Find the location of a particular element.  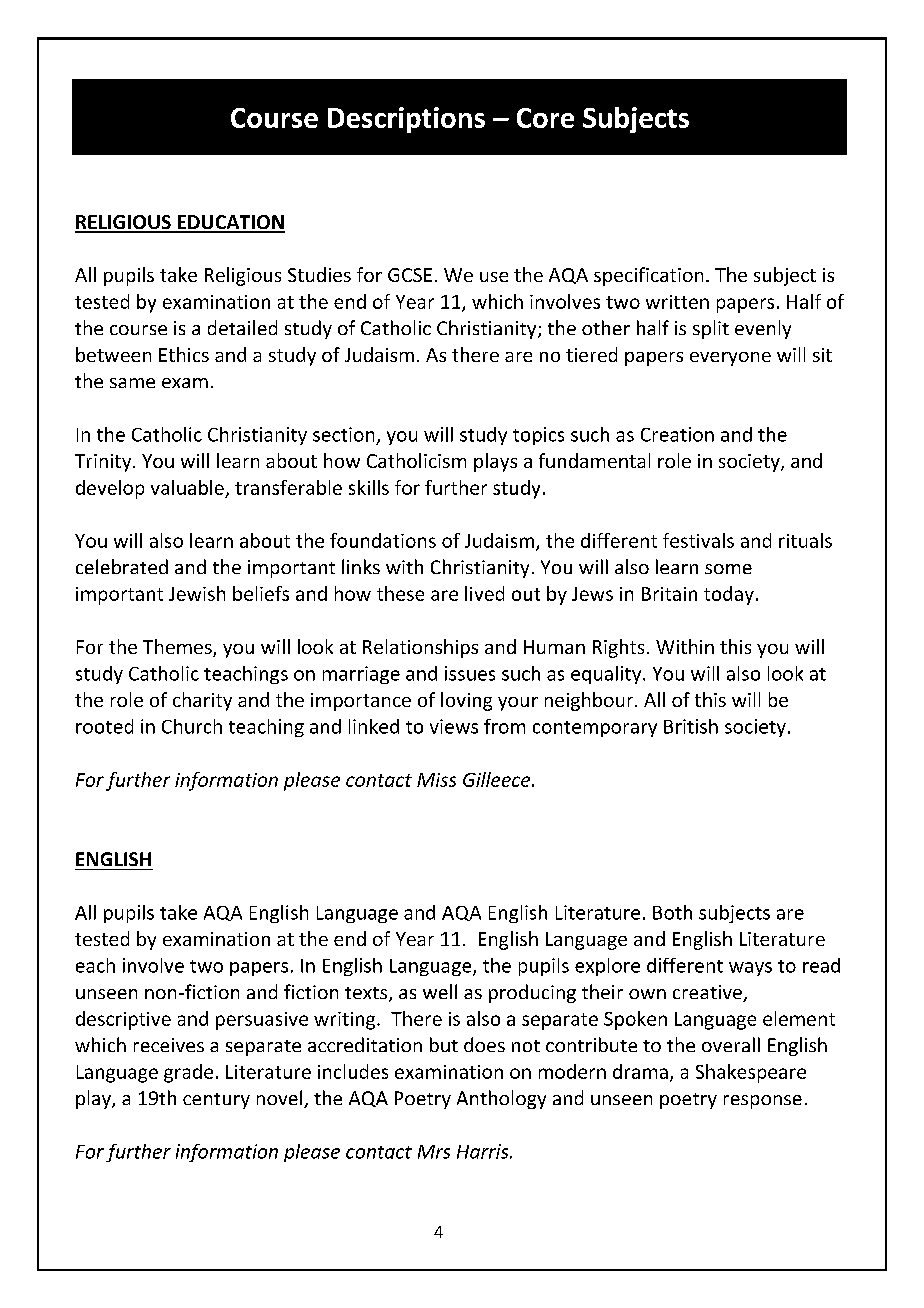

EDUCATION is located at coordinates (230, 223).
